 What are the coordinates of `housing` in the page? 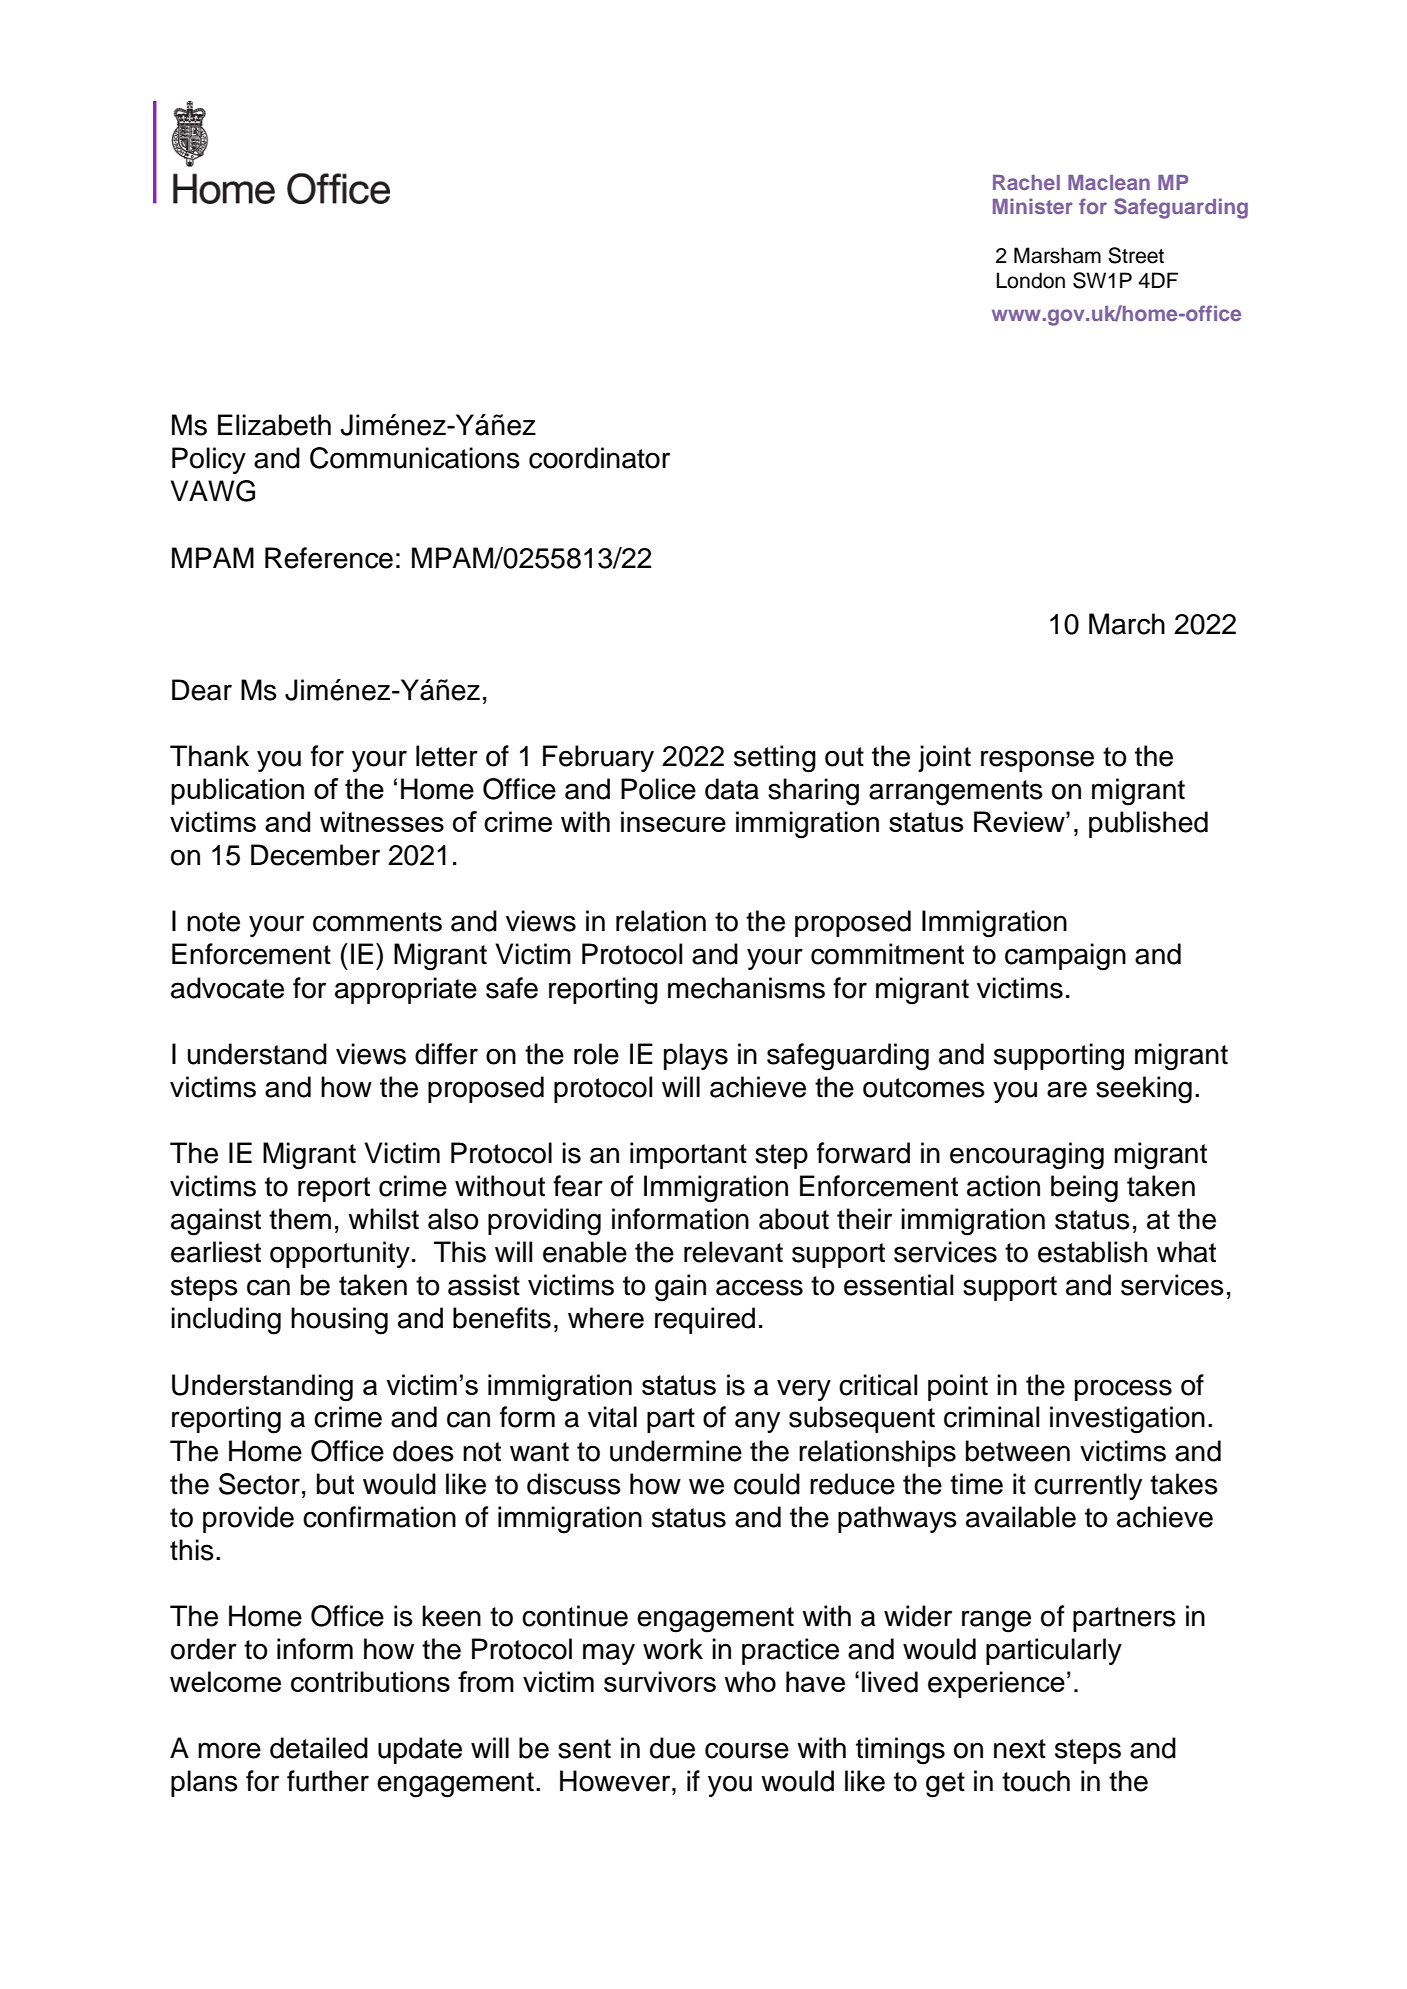 It's located at (339, 1321).
